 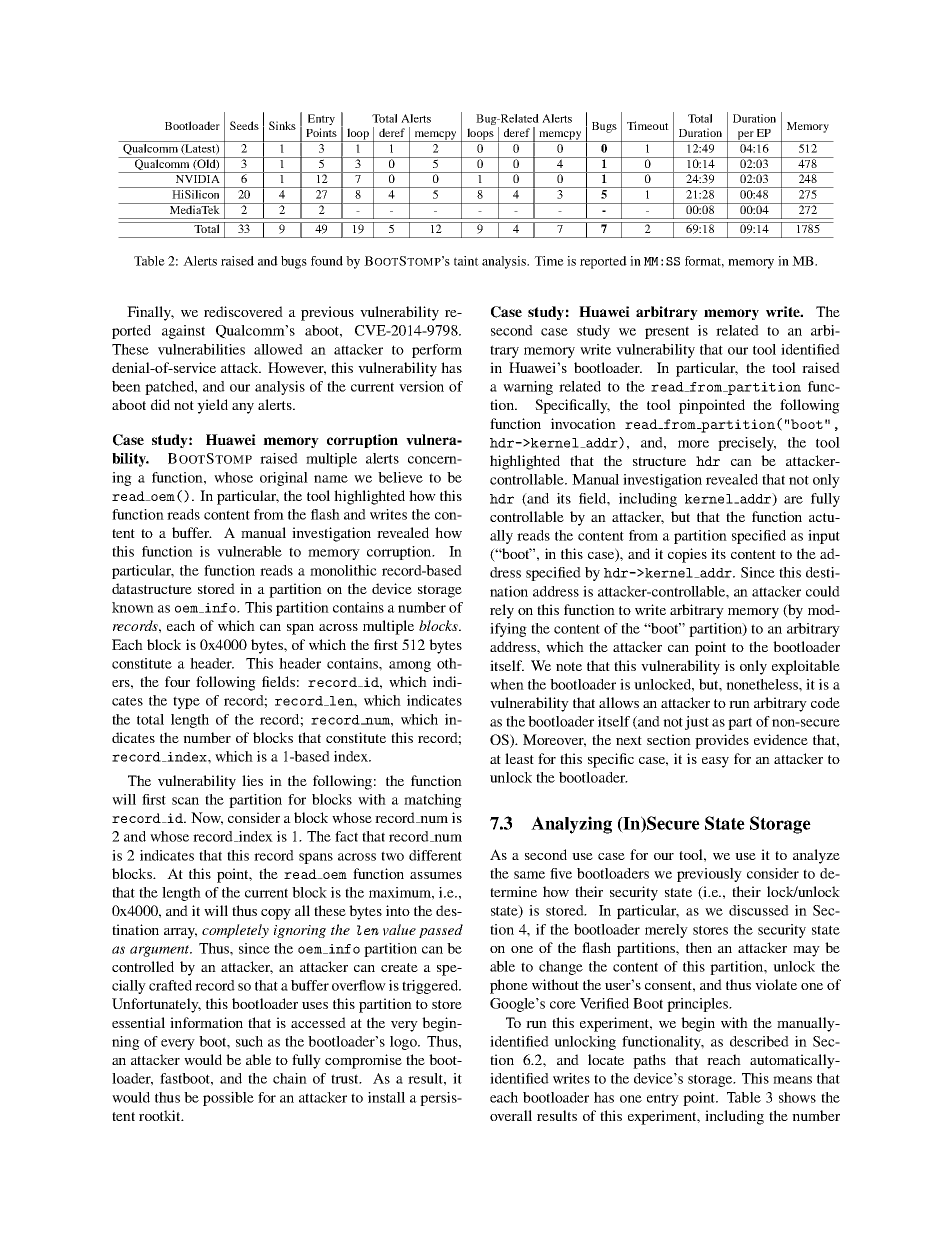 I want to click on are, so click(x=793, y=500).
